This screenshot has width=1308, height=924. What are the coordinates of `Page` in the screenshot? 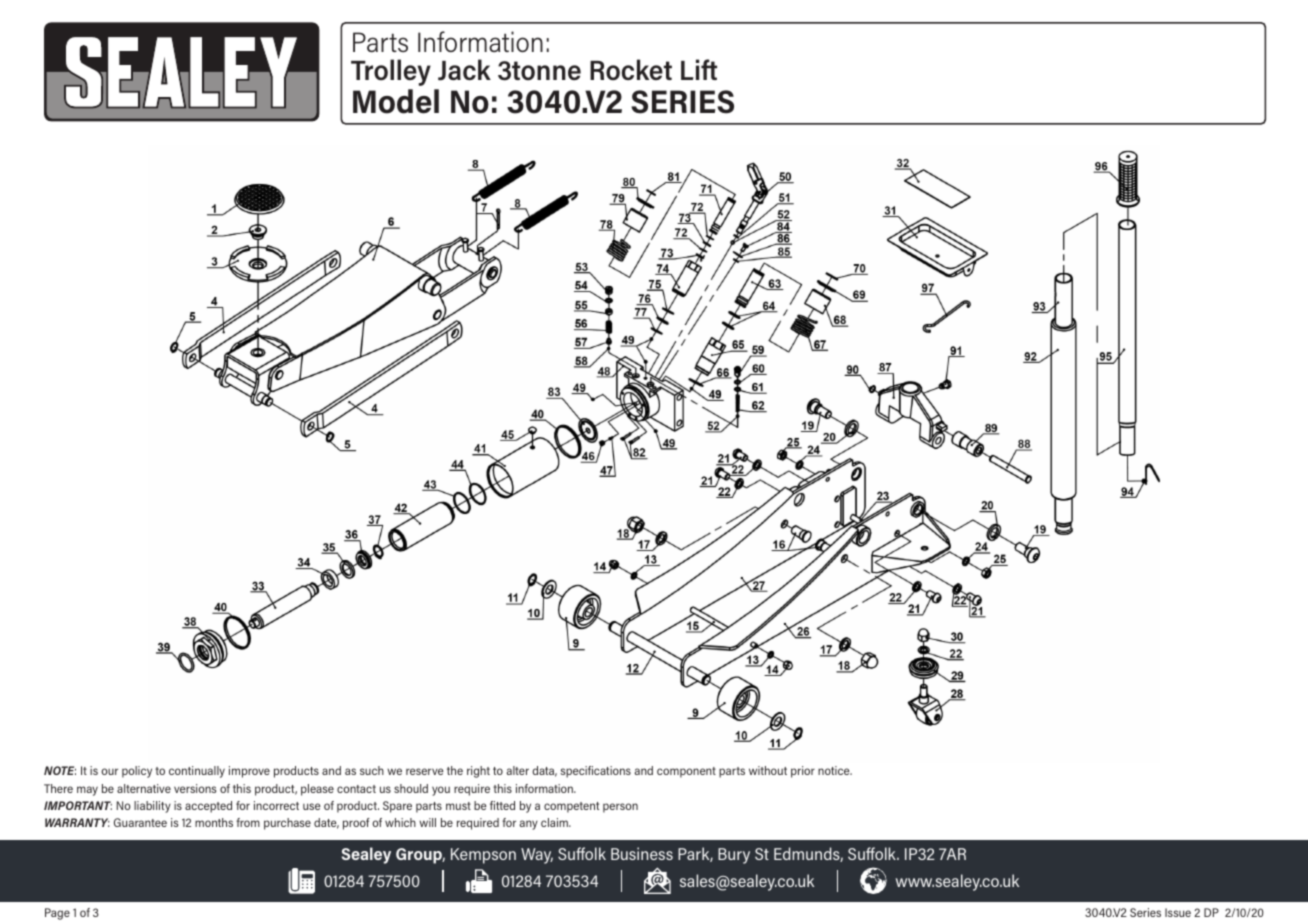 It's located at (57, 914).
